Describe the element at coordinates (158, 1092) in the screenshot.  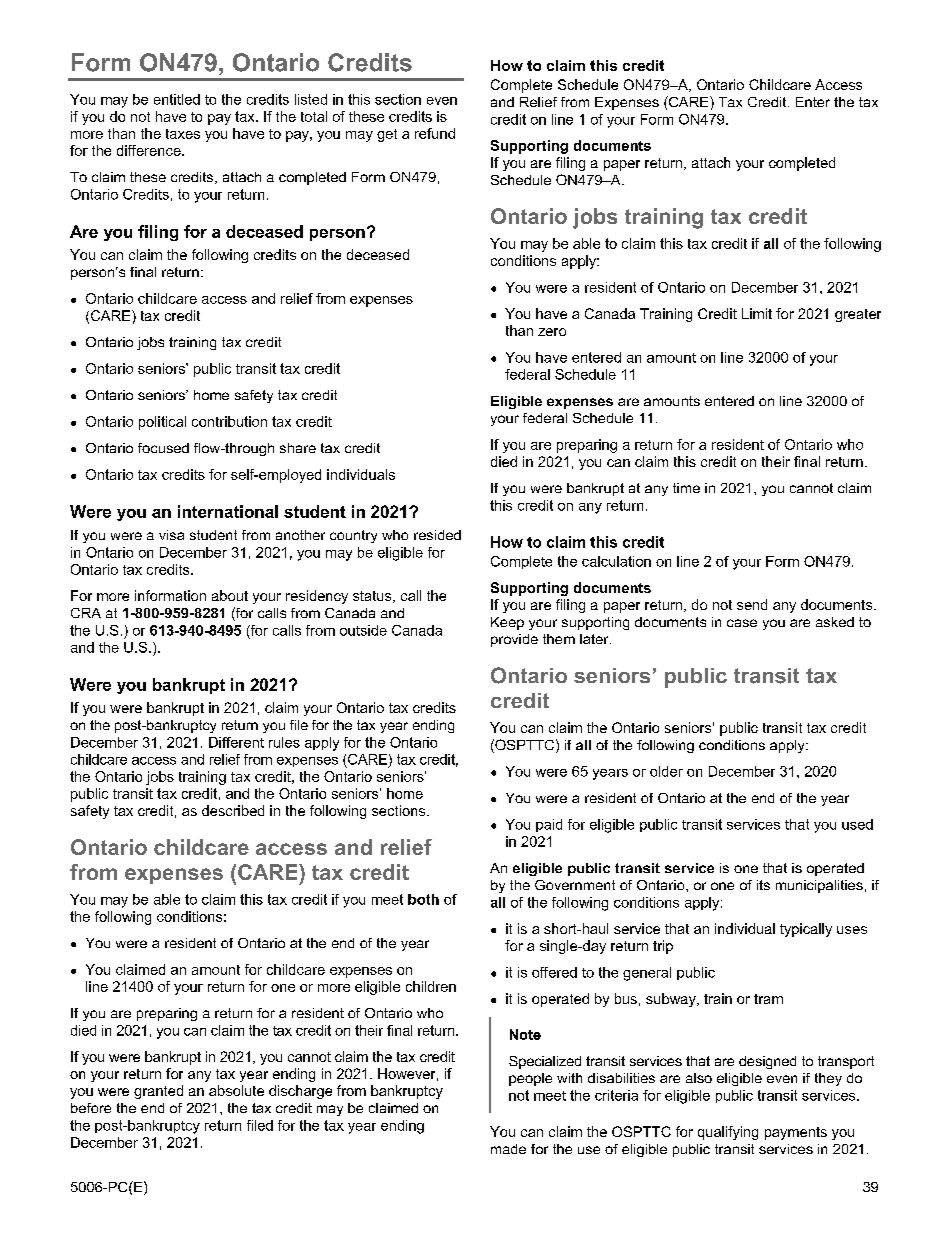
I see `granted` at that location.
